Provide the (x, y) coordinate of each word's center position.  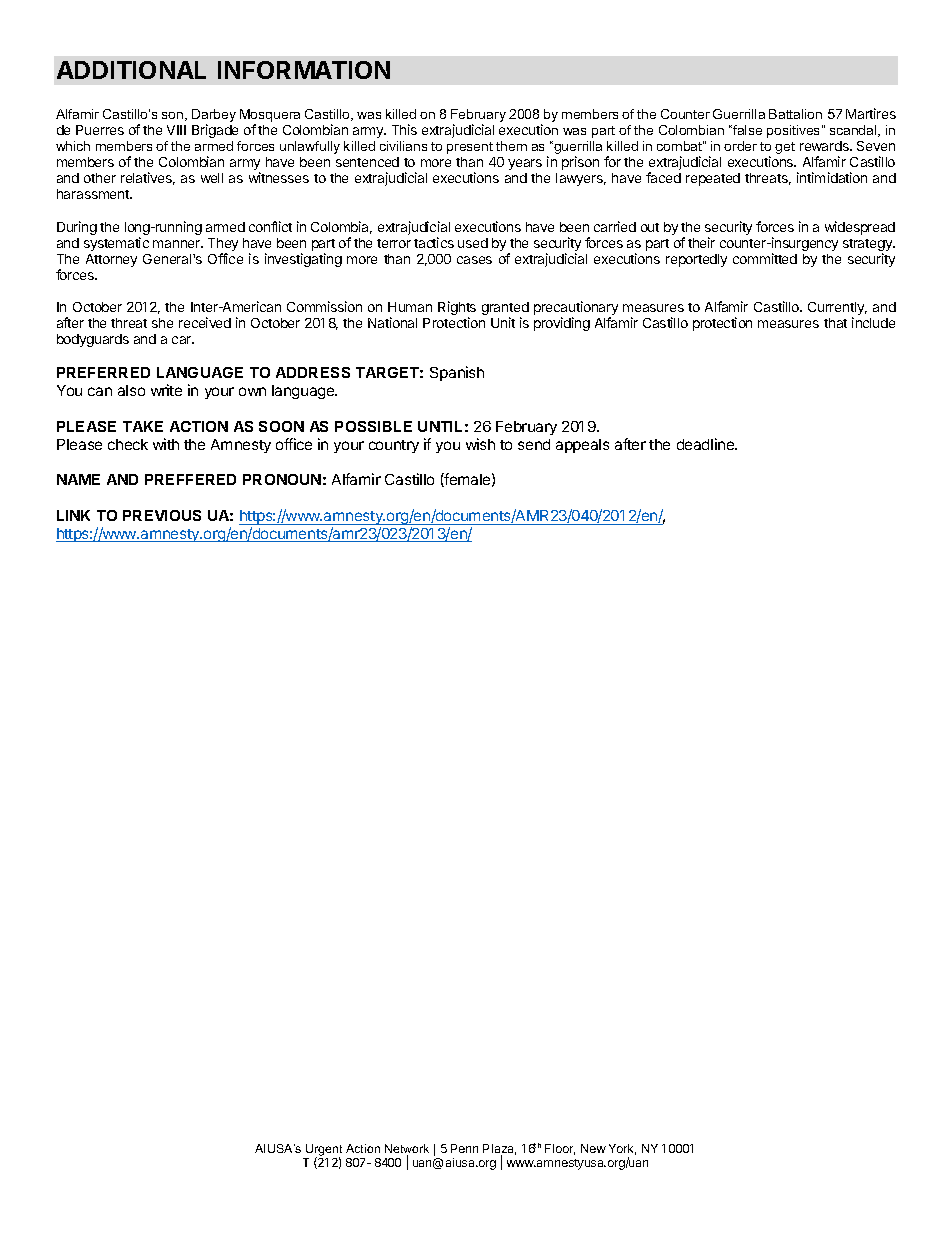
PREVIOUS (162, 515)
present (470, 148)
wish (480, 444)
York (622, 1149)
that (835, 323)
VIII (176, 130)
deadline (707, 444)
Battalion (795, 114)
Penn (464, 1148)
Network (407, 1150)
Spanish (457, 373)
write (166, 390)
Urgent (324, 1151)
